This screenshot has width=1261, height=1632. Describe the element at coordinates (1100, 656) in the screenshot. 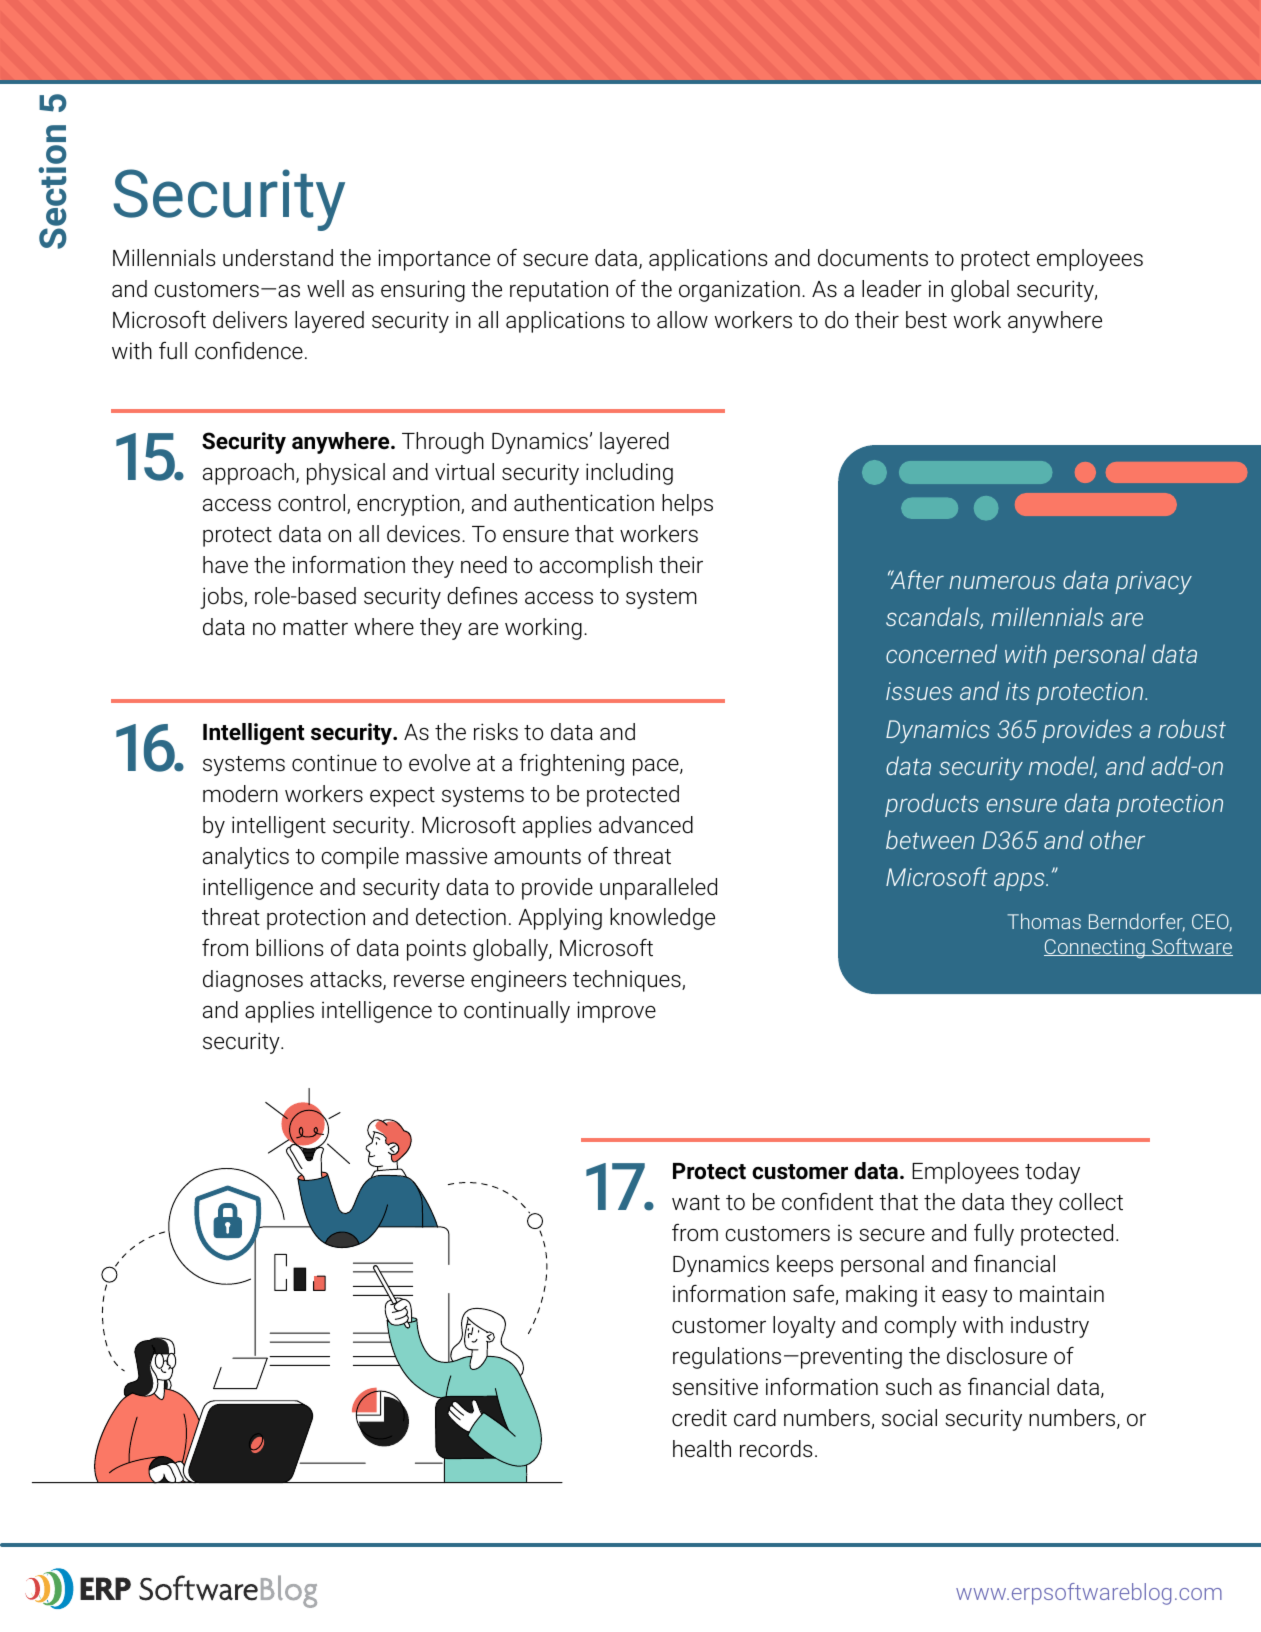

I see `personal` at that location.
